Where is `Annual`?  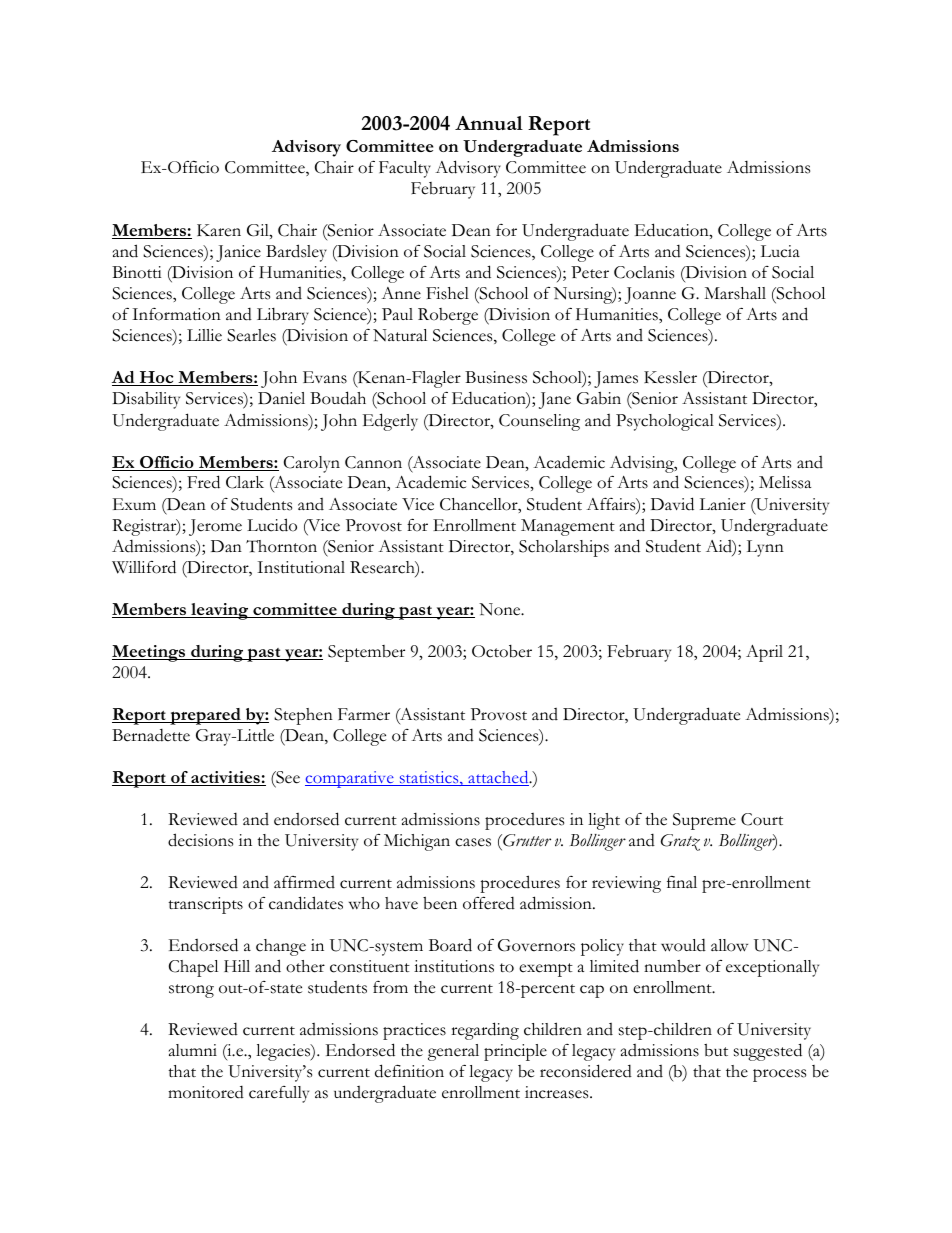 Annual is located at coordinates (489, 123).
